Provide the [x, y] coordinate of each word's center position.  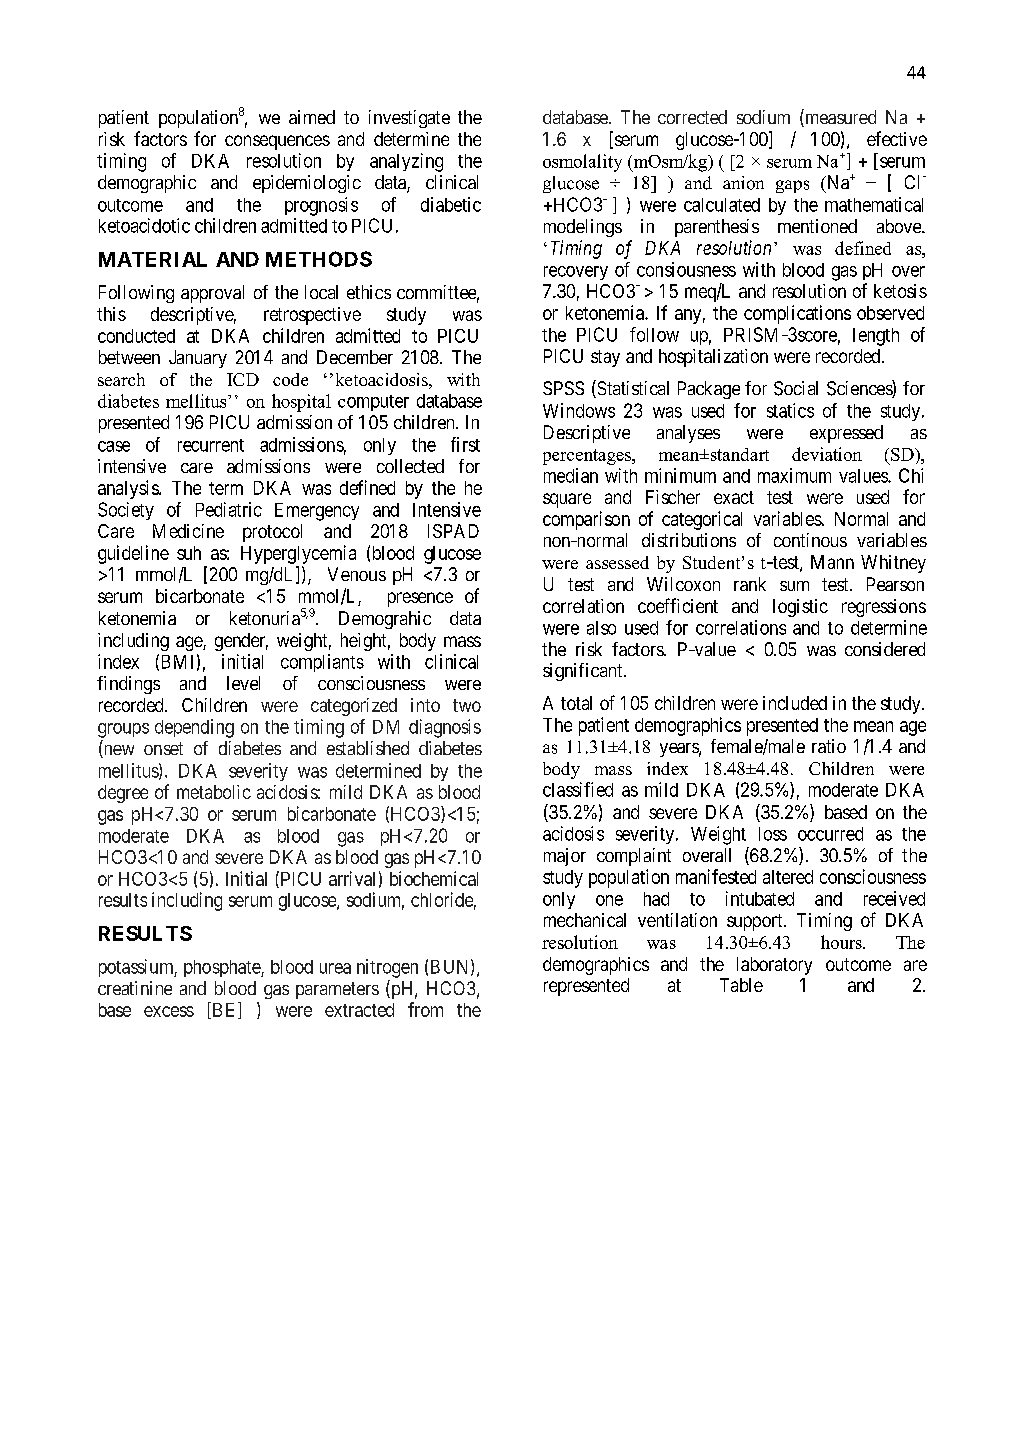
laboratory [774, 966]
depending [194, 728]
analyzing [406, 162]
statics [790, 410]
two [467, 705]
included [795, 703]
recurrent [211, 445]
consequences [277, 142]
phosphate [223, 968]
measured [839, 118]
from [425, 1009]
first [465, 444]
